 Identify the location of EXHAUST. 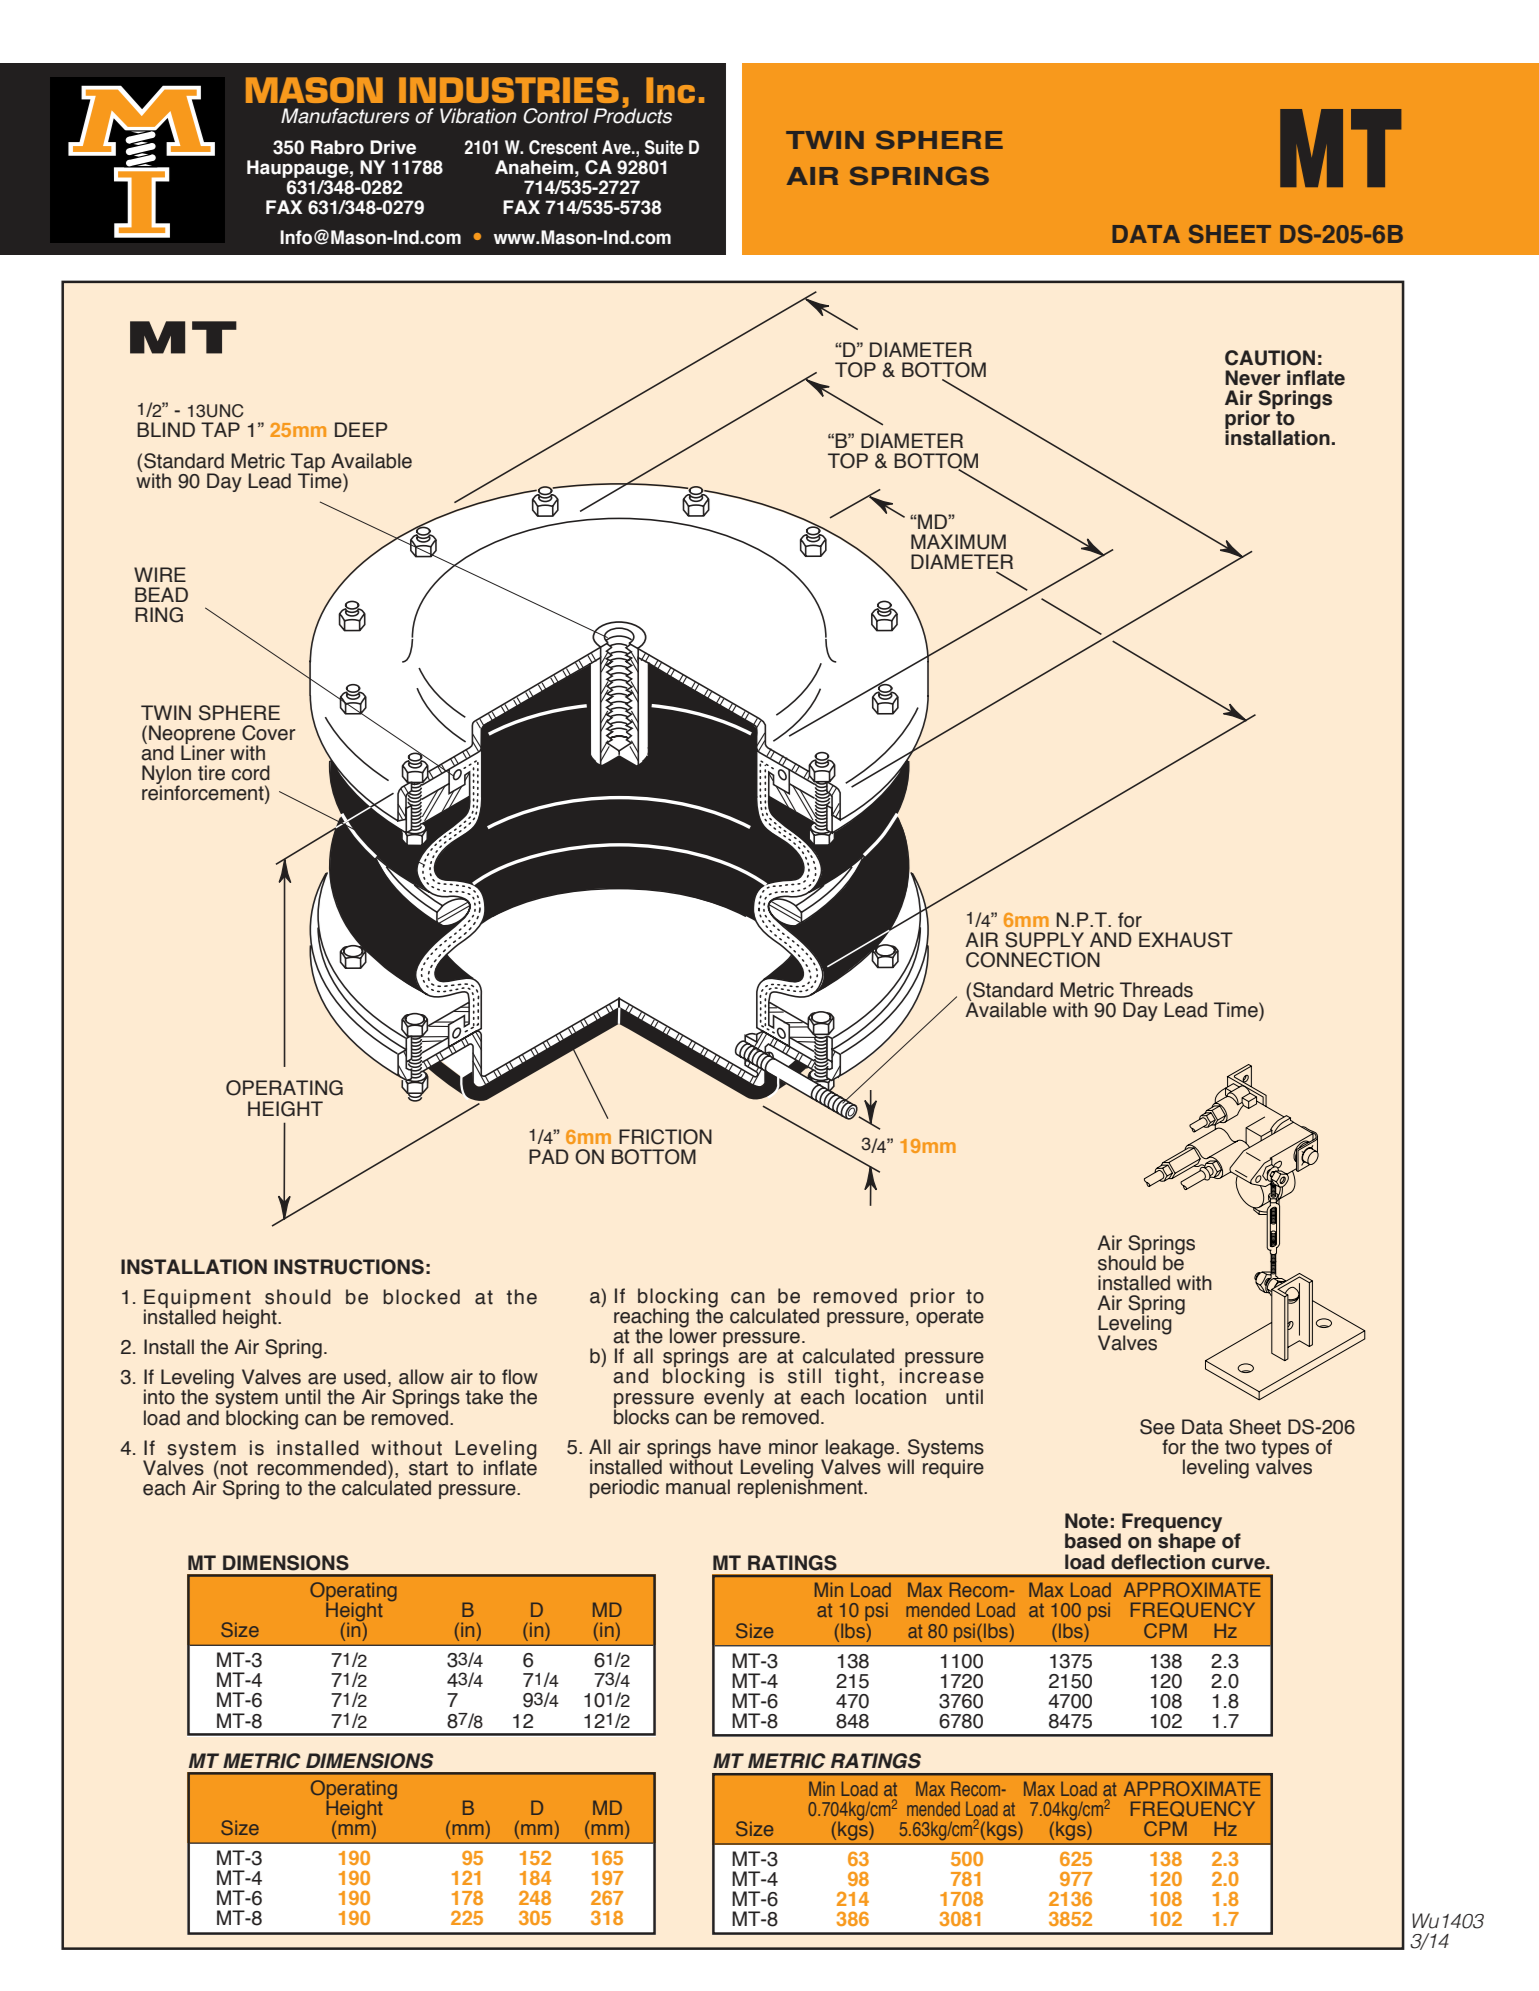
(1186, 940).
